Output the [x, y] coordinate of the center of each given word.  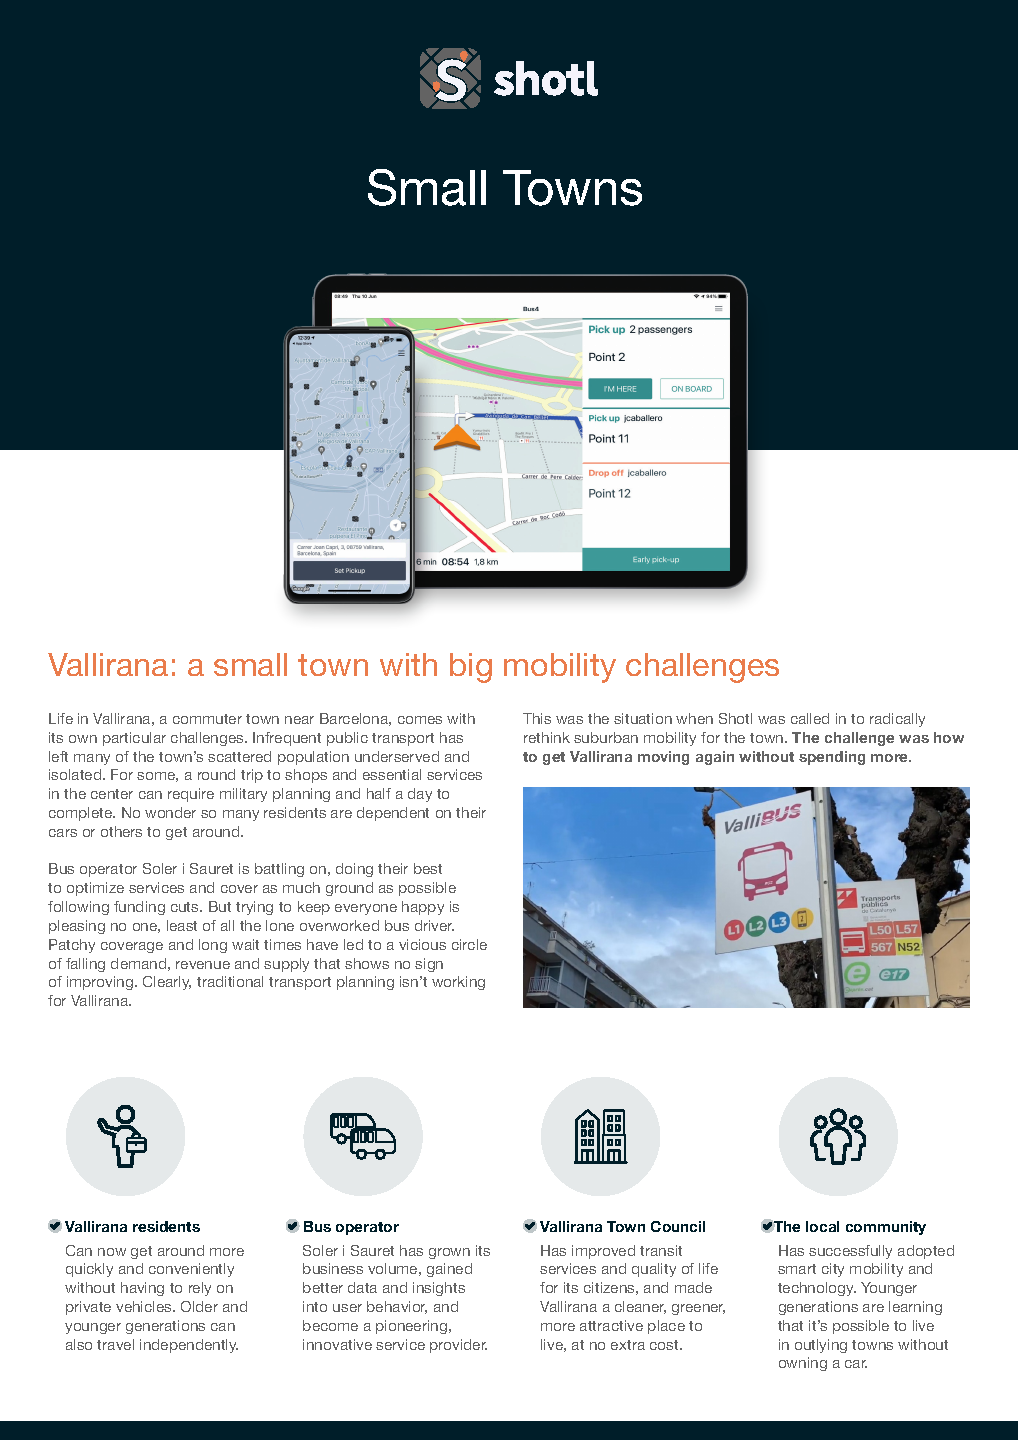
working [458, 983]
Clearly [167, 983]
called [810, 718]
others [121, 831]
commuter [207, 719]
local [822, 1226]
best [428, 868]
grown [449, 1253]
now [112, 1252]
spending [832, 758]
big [471, 668]
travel [115, 1344]
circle [469, 944]
